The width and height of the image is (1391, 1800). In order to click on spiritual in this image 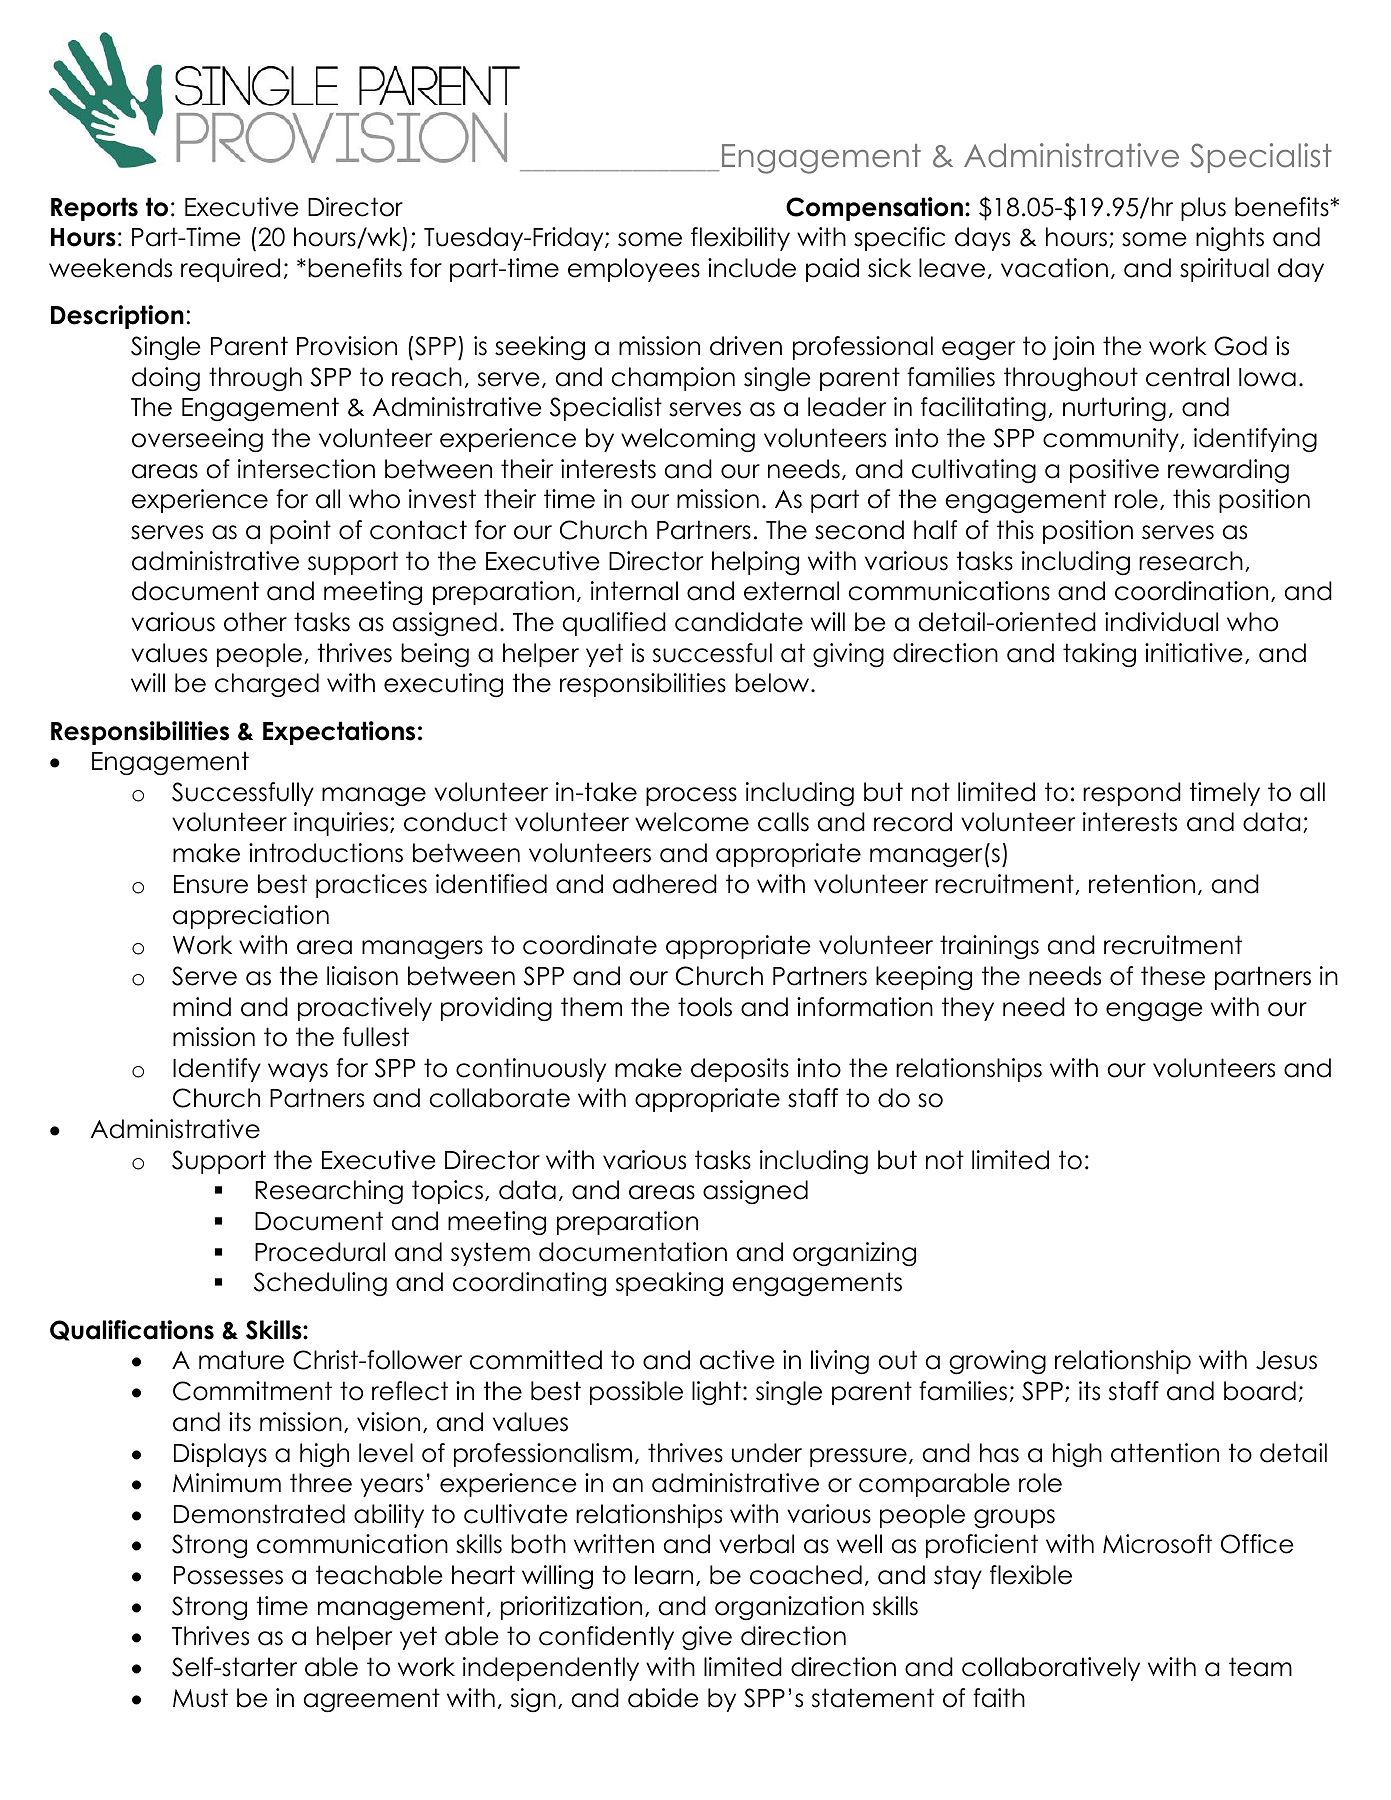, I will do `click(1224, 270)`.
